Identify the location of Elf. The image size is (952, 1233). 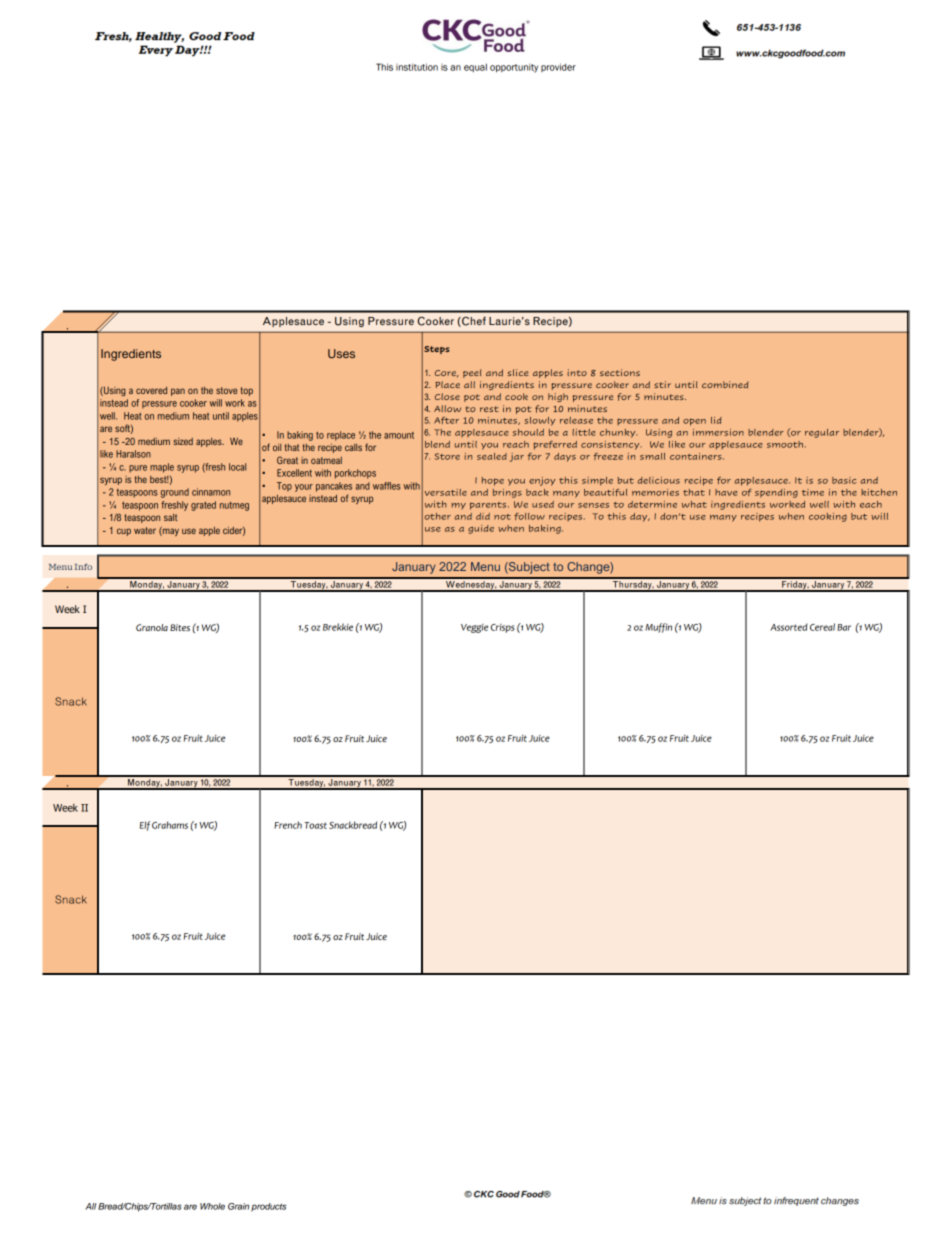
(145, 826).
